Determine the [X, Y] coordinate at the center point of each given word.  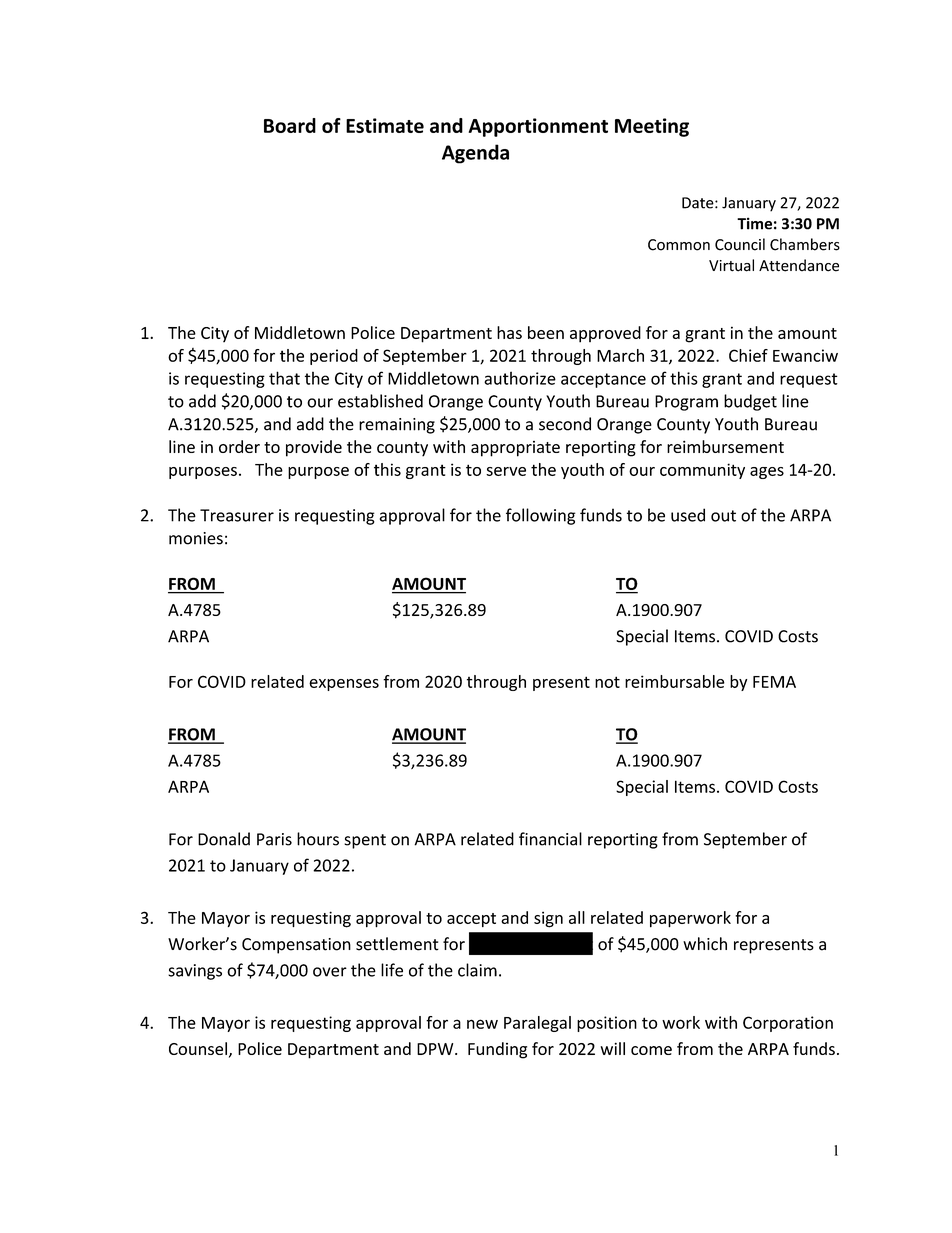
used [688, 515]
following [541, 516]
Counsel [198, 1048]
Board [290, 125]
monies [196, 538]
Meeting [652, 127]
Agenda [475, 154]
